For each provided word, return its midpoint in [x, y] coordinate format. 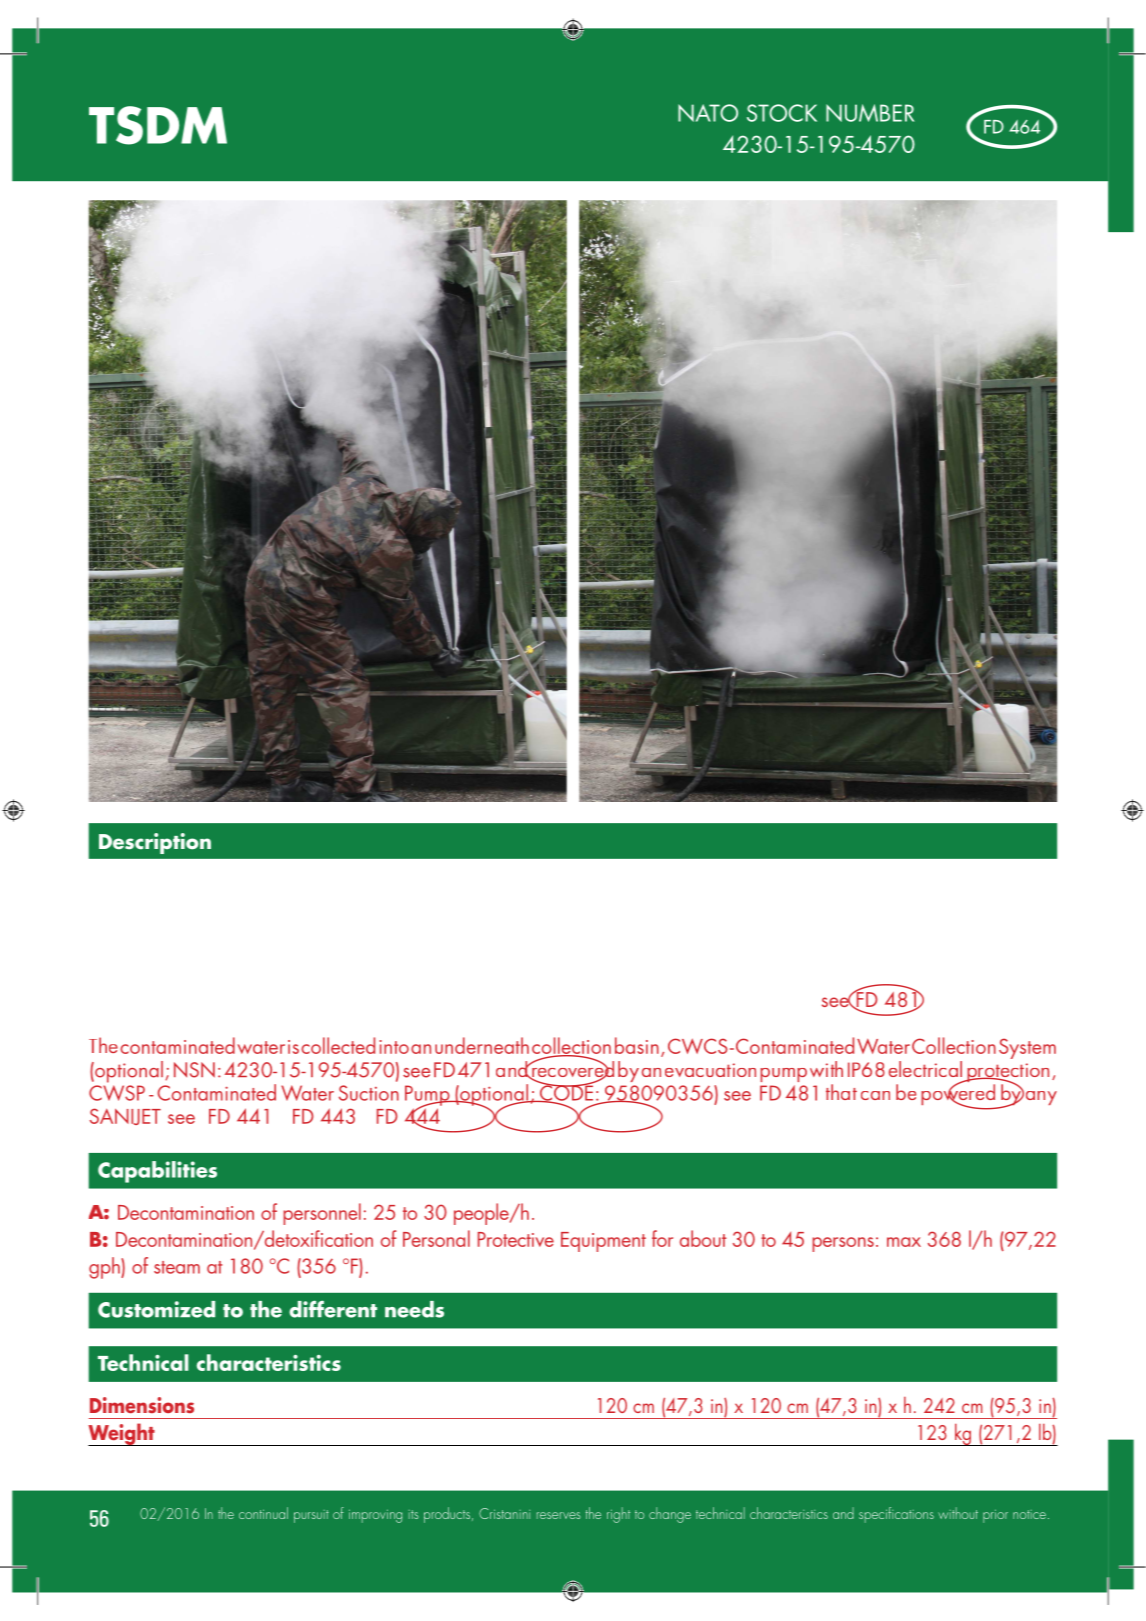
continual [263, 1513]
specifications [896, 1515]
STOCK [782, 113]
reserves [558, 1515]
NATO [708, 113]
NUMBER [870, 113]
